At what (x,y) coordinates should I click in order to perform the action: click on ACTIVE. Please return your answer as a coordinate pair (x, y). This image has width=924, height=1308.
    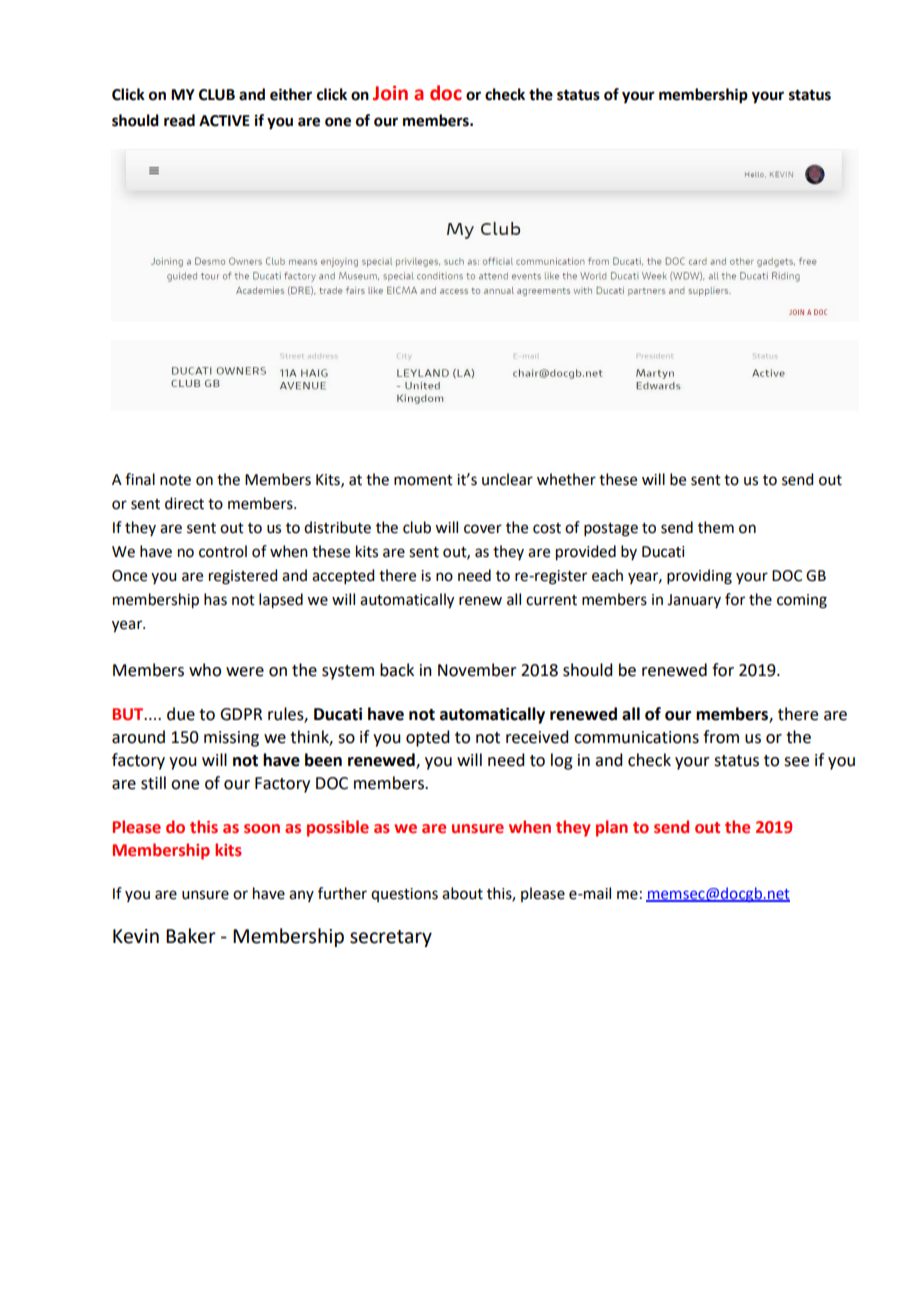
    Looking at the image, I should click on (224, 121).
